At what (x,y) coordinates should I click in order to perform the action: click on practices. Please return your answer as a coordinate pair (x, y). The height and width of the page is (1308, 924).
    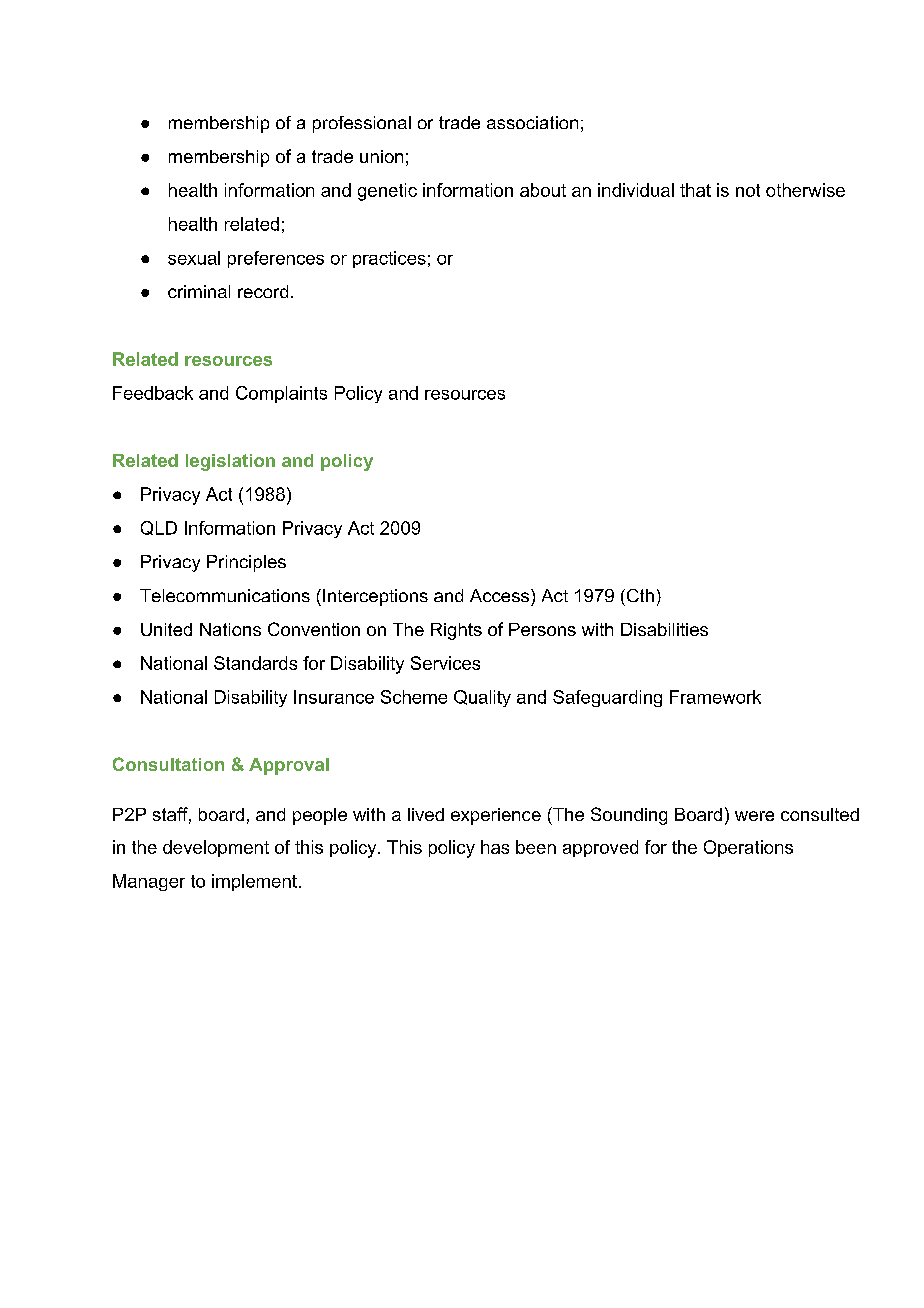
    Looking at the image, I should click on (389, 259).
